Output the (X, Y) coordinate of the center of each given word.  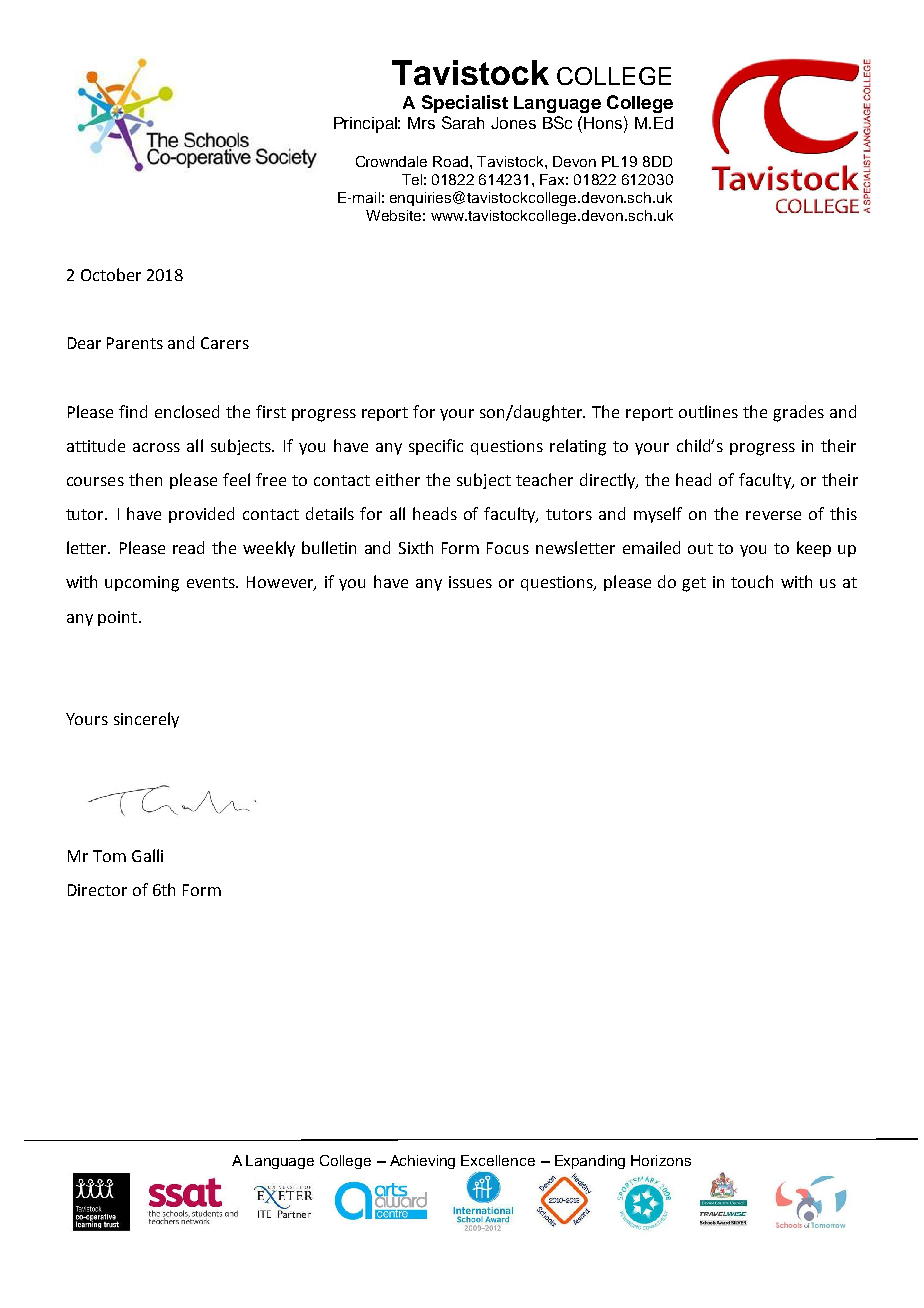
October (111, 274)
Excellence (498, 1160)
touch (752, 581)
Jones (513, 123)
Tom (109, 856)
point (117, 618)
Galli (147, 855)
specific (436, 447)
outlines (708, 411)
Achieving (422, 1162)
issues (470, 582)
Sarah (463, 122)
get (694, 584)
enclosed (187, 411)
